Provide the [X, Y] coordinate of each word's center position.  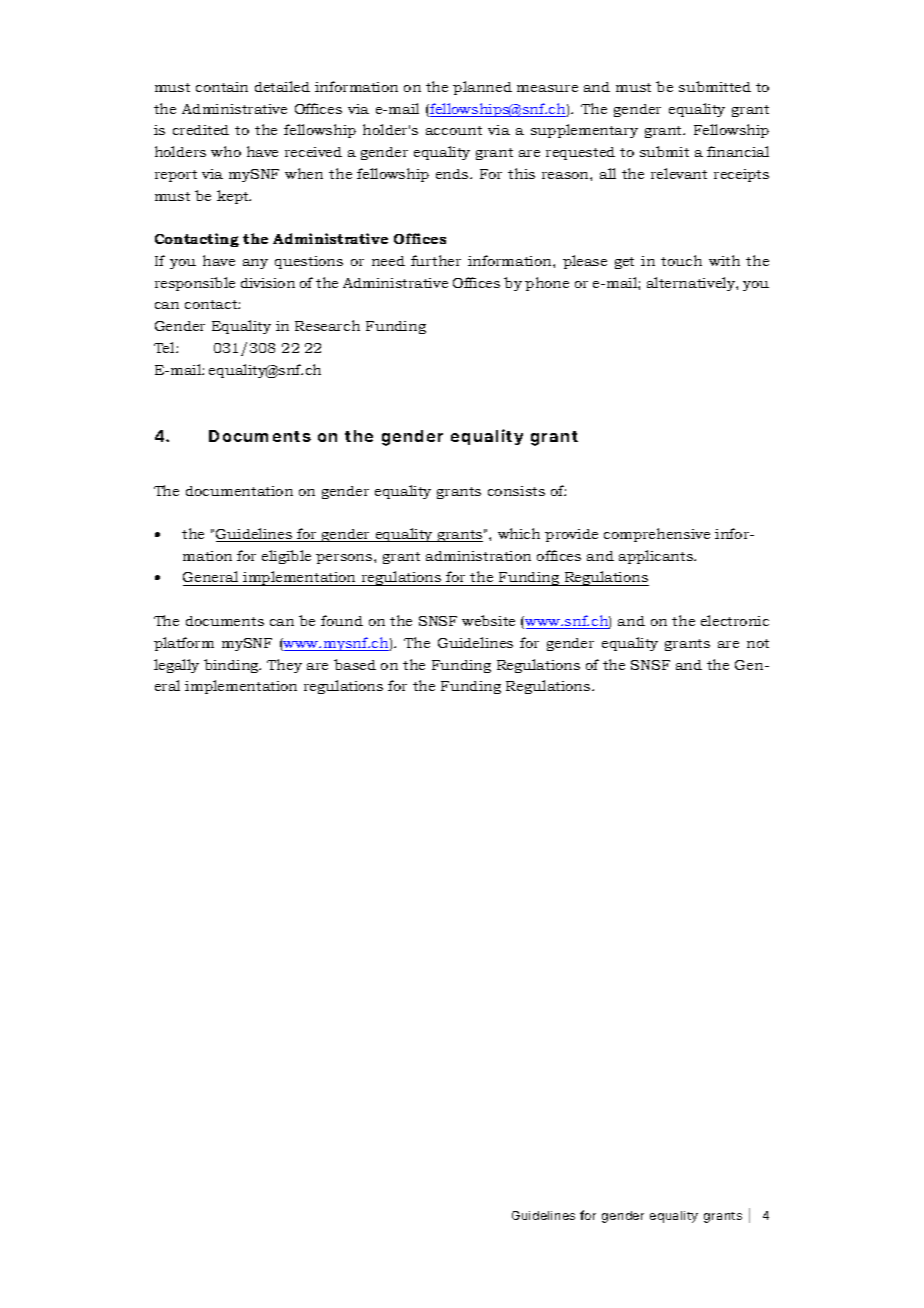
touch [681, 260]
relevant [679, 173]
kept [234, 197]
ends [453, 174]
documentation [239, 491]
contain [222, 87]
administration [478, 556]
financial [738, 151]
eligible [286, 557]
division [268, 283]
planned [482, 88]
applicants [657, 557]
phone [547, 284]
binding [232, 666]
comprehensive [657, 535]
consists [516, 491]
